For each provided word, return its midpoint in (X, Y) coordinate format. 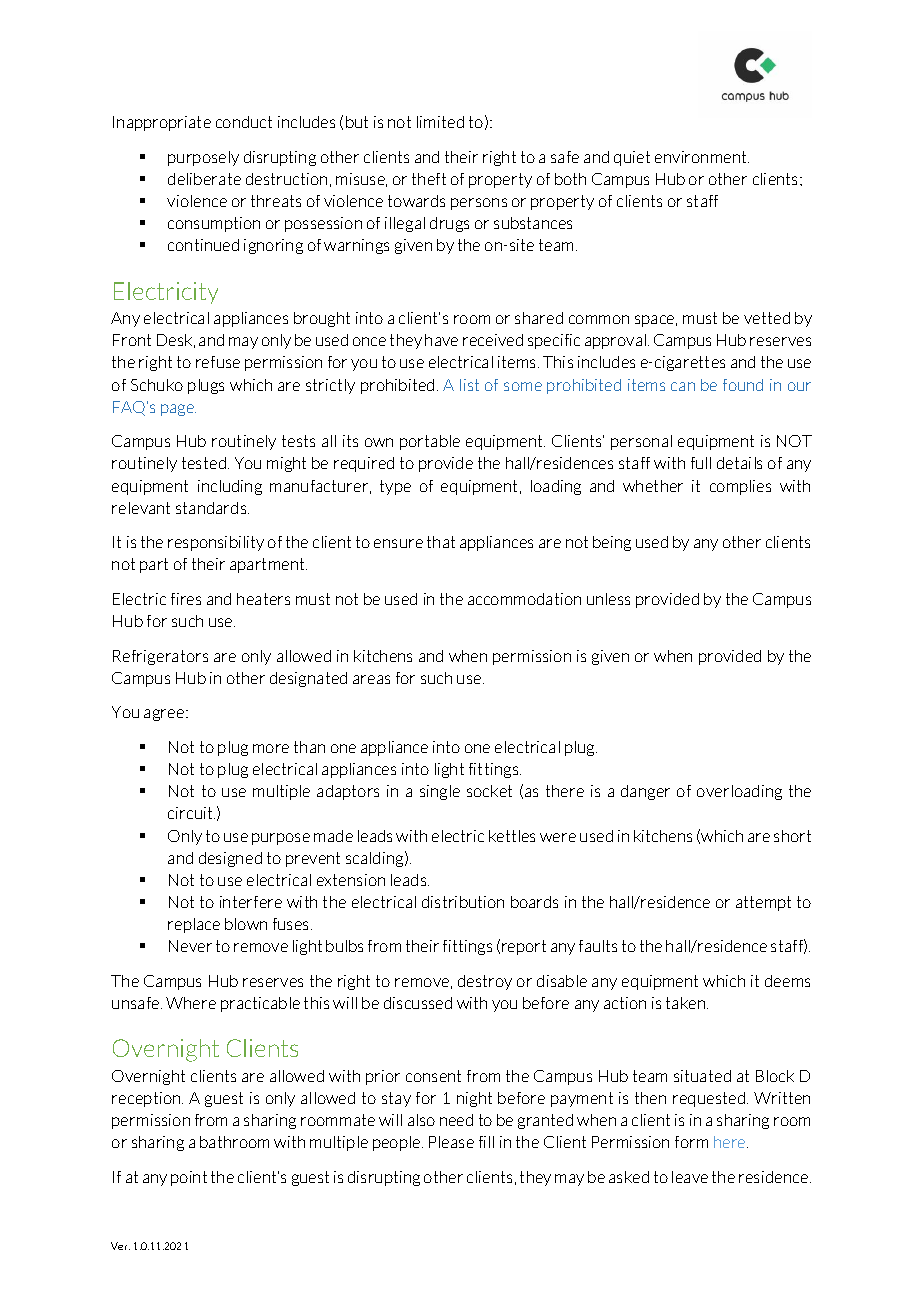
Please (451, 1142)
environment (702, 157)
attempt (763, 903)
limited (440, 122)
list (469, 385)
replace (194, 925)
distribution (463, 902)
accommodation (524, 599)
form (691, 1142)
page (178, 410)
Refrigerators (160, 657)
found (743, 385)
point (189, 1178)
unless (608, 599)
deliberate (204, 179)
